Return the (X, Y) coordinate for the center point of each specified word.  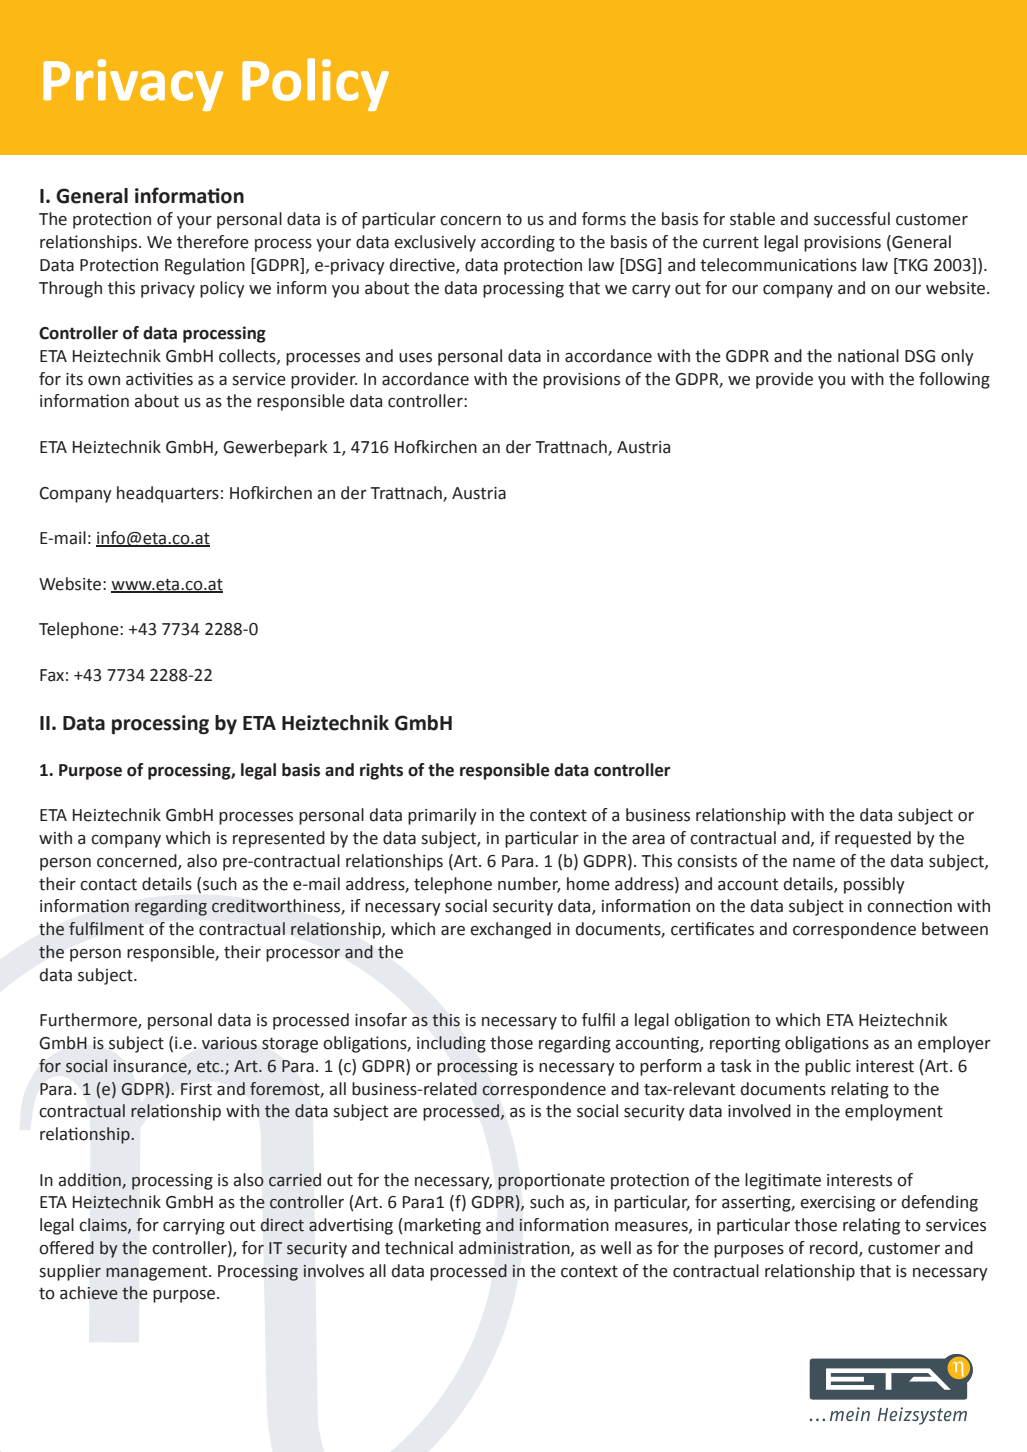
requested (873, 839)
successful (852, 219)
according (518, 243)
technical (419, 1248)
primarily (442, 816)
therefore (213, 242)
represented (279, 839)
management (158, 1273)
